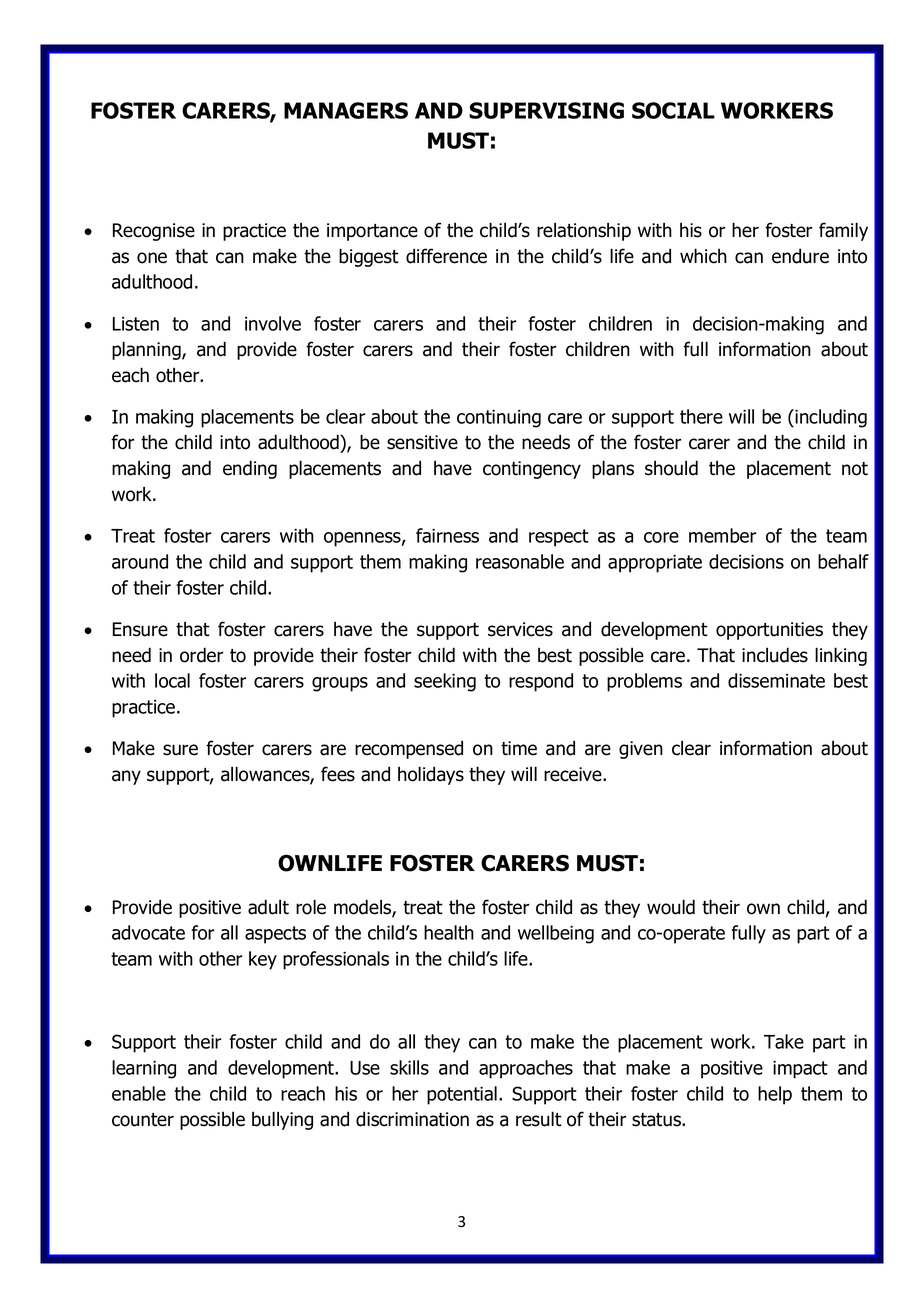 This screenshot has height=1308, width=924. I want to click on SOCIAL, so click(673, 110).
